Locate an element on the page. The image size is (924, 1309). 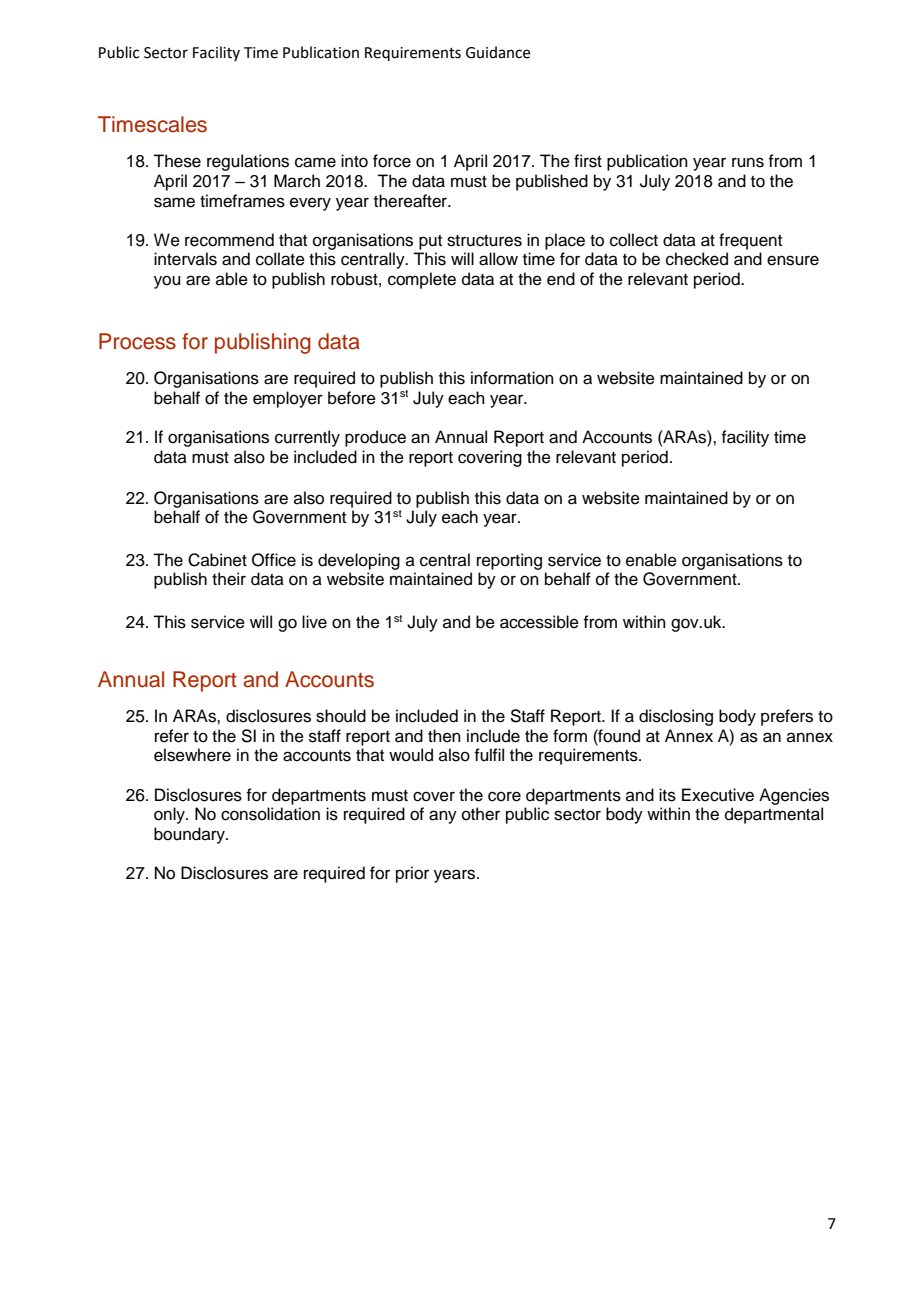
runs is located at coordinates (748, 162).
